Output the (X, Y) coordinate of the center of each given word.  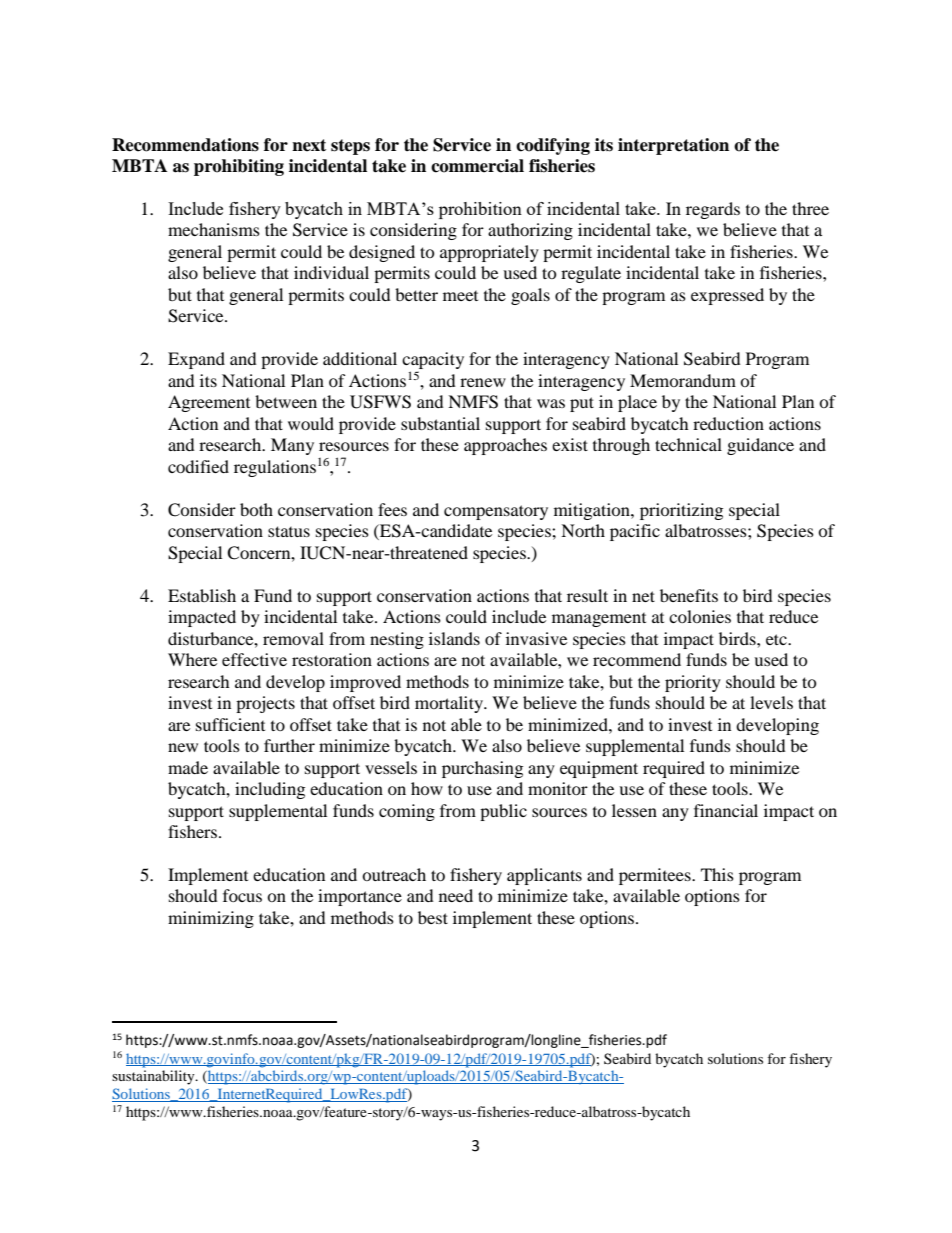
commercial (477, 166)
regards (713, 210)
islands (454, 638)
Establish (202, 595)
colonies (700, 616)
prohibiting (239, 167)
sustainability (154, 1077)
